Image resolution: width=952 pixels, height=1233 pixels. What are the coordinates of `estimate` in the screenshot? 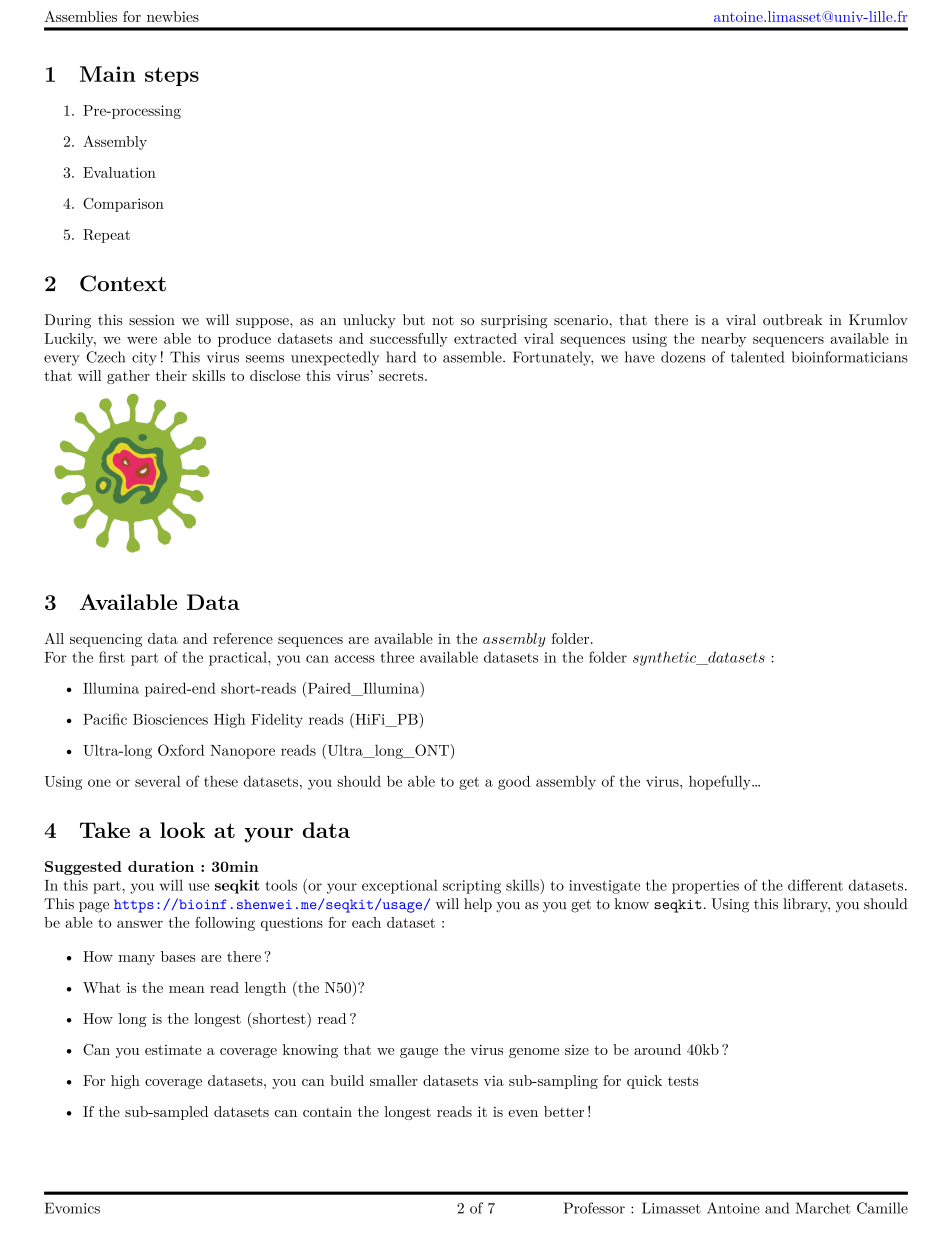 It's located at (173, 1050).
